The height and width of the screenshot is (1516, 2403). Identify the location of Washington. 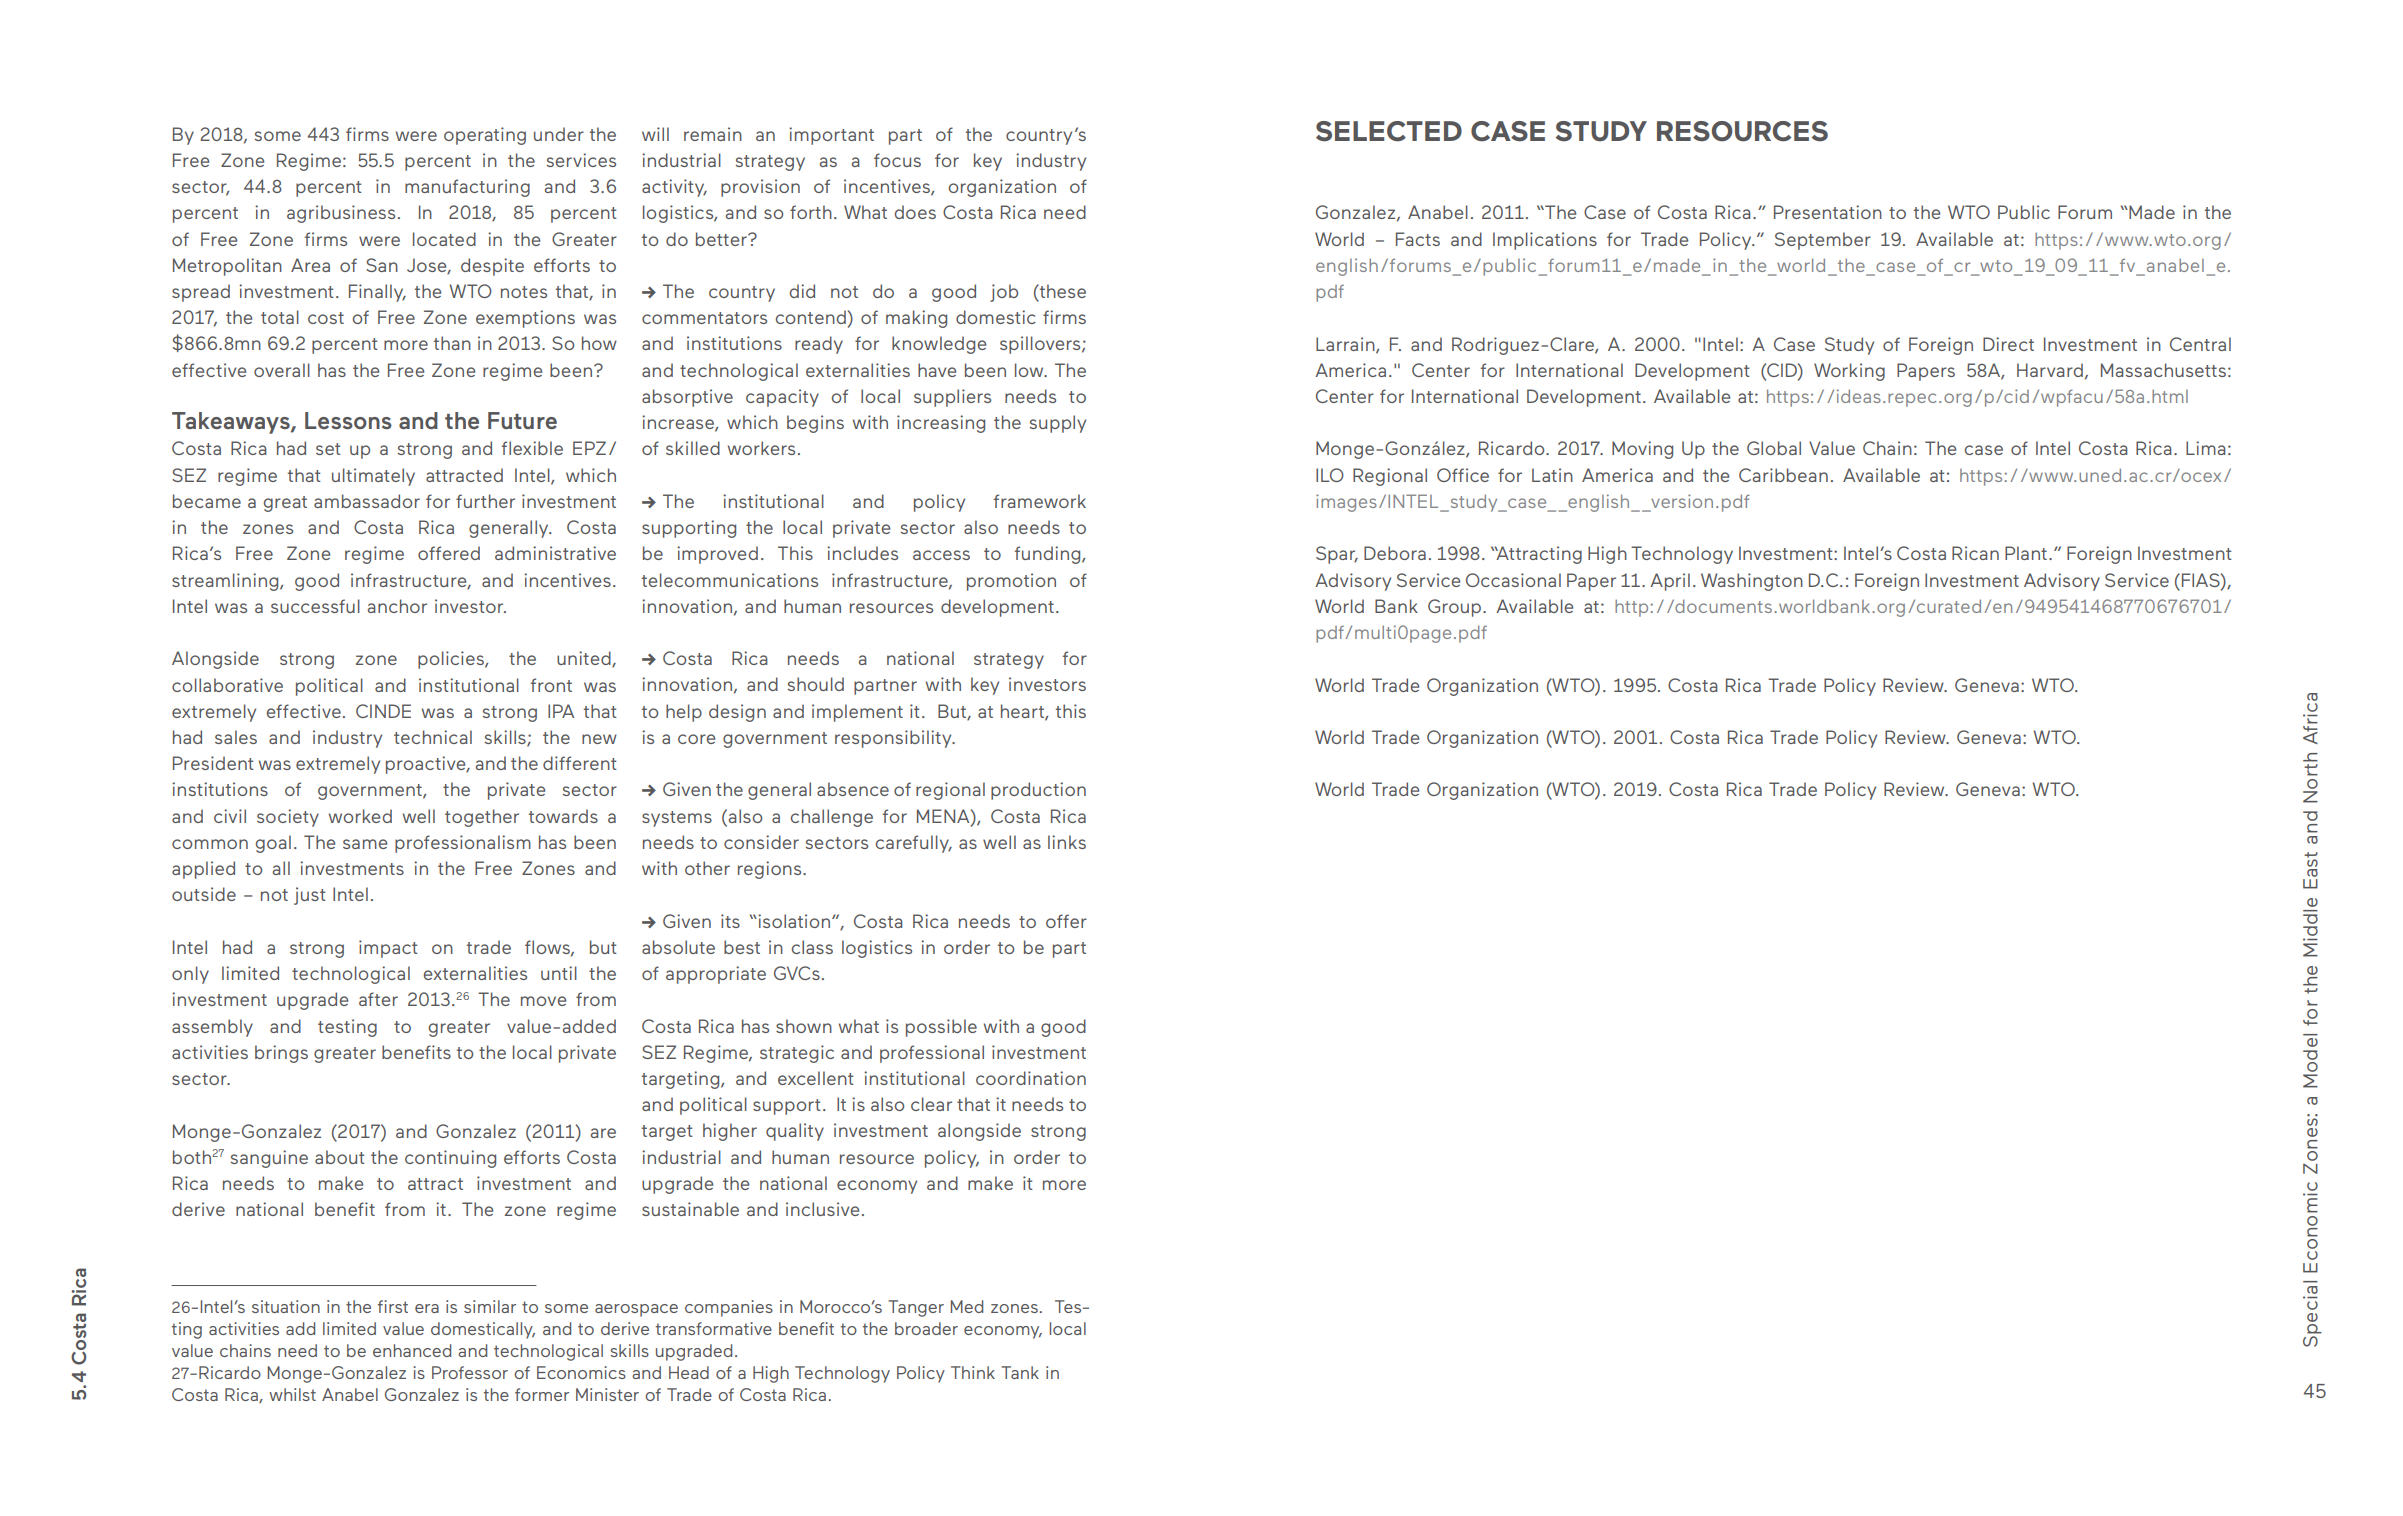
(1752, 582).
